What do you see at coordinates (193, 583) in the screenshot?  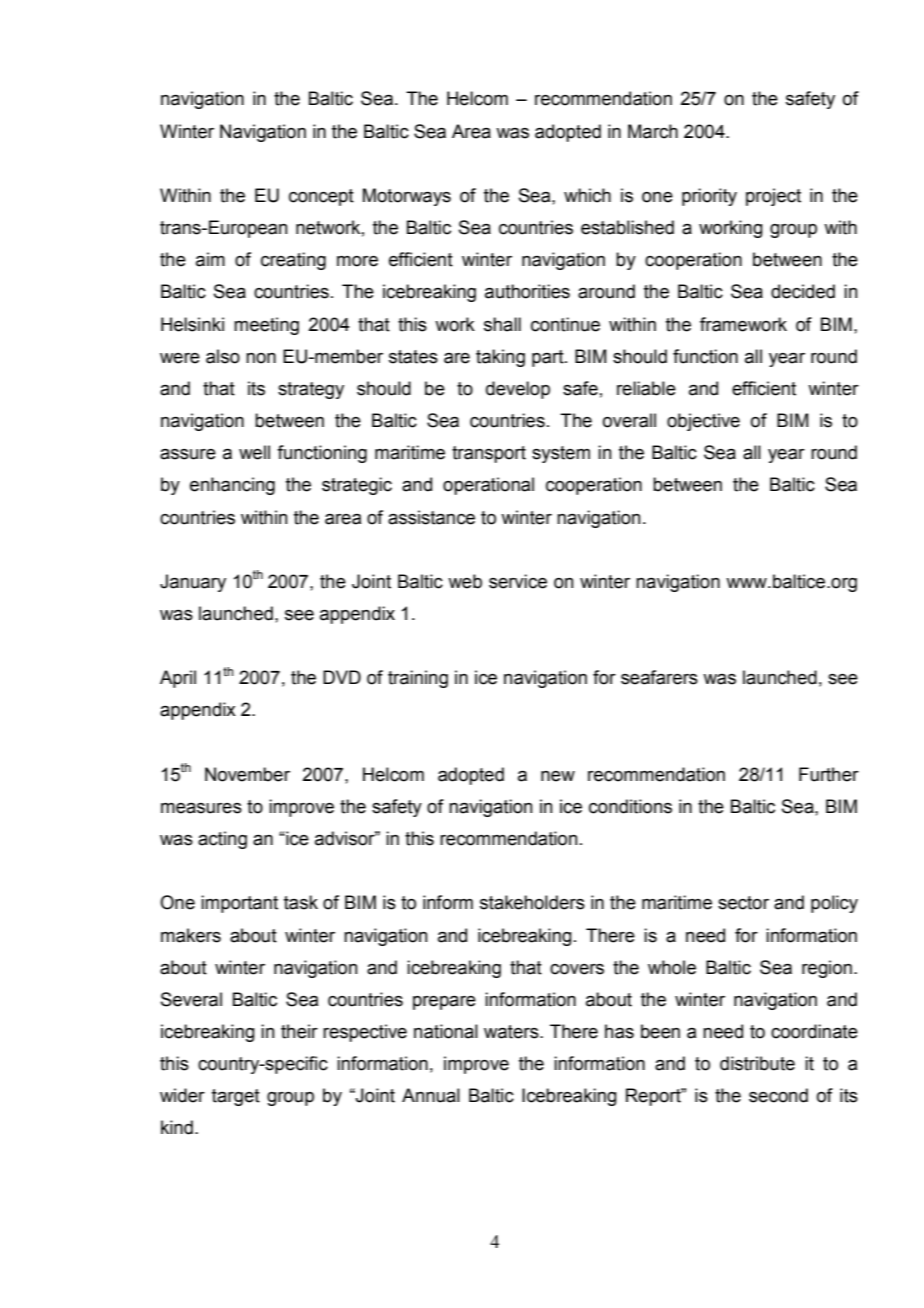 I see `January` at bounding box center [193, 583].
